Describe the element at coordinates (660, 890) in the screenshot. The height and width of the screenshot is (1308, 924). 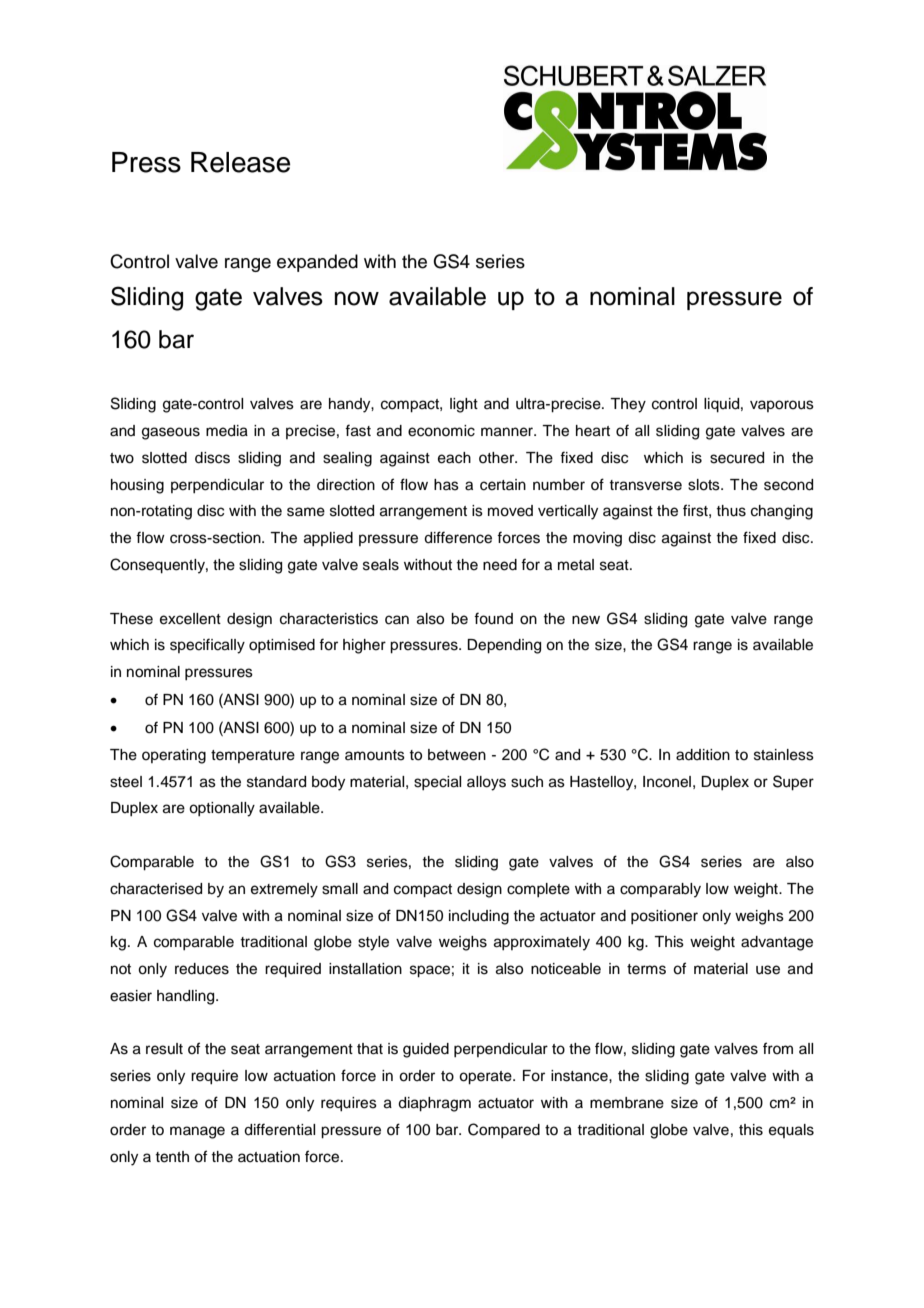
I see `comparably` at that location.
